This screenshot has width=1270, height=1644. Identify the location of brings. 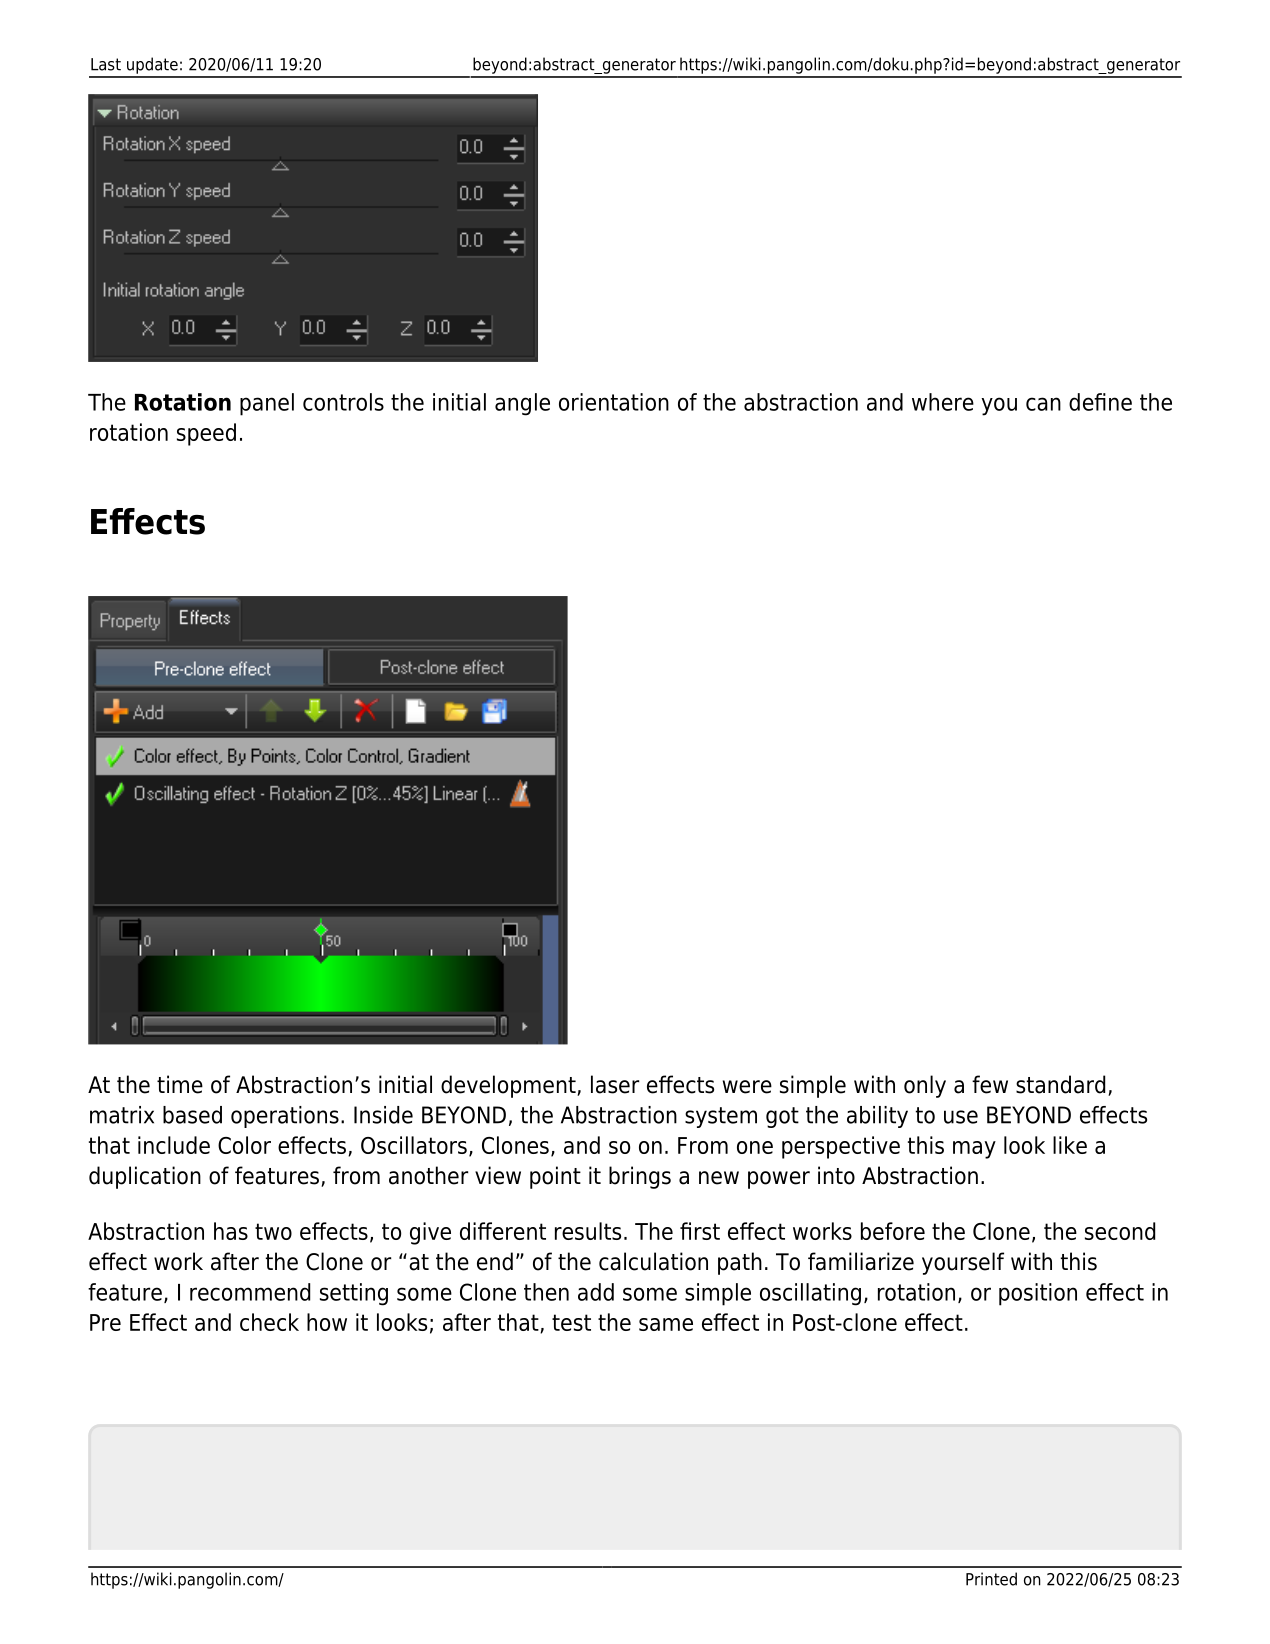
(640, 1177).
